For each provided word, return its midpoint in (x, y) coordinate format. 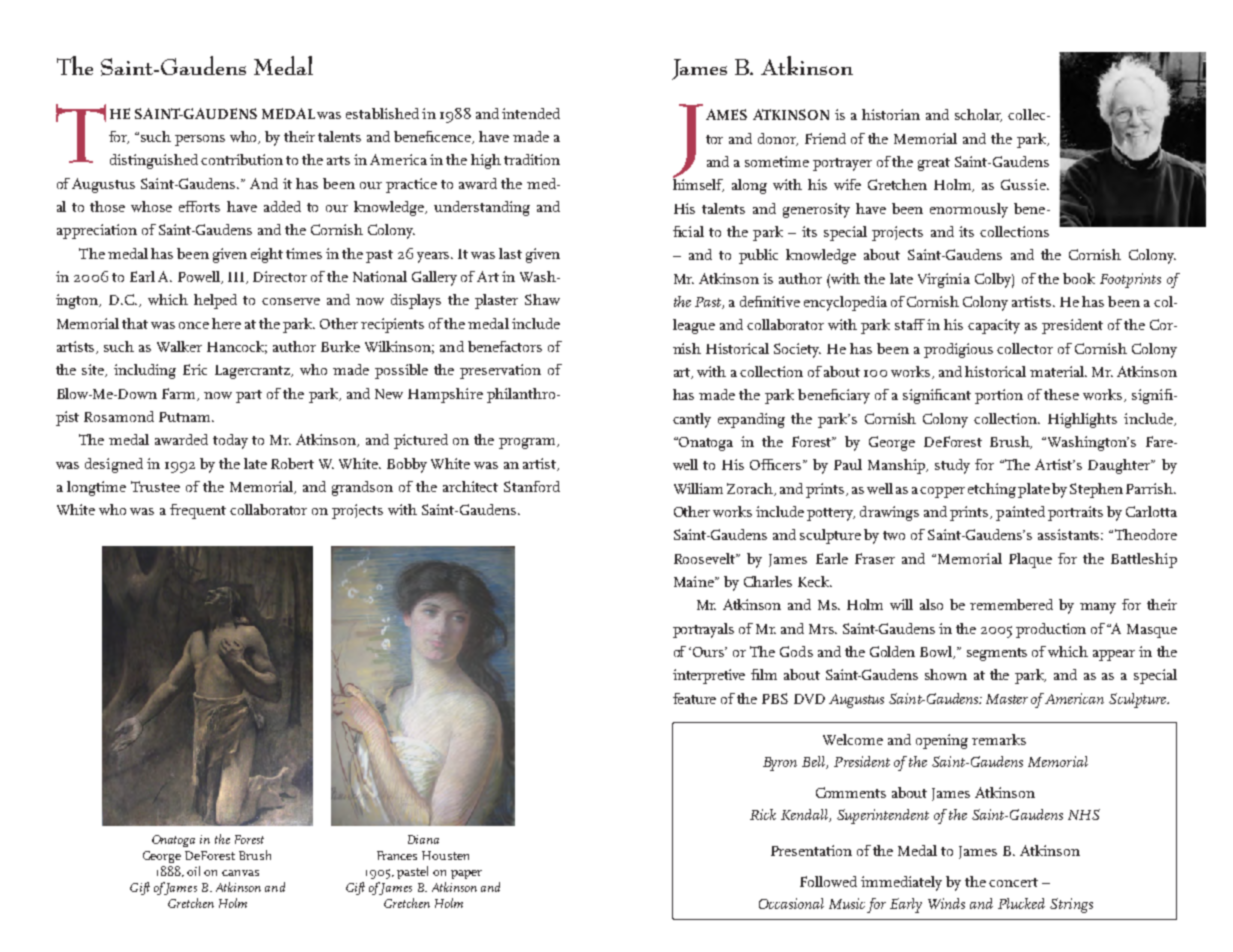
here (226, 323)
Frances (397, 855)
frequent (198, 511)
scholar (978, 115)
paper (466, 874)
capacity (994, 326)
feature (694, 698)
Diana (423, 839)
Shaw (542, 299)
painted (1020, 513)
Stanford (532, 486)
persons (200, 140)
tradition (532, 159)
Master (1007, 699)
